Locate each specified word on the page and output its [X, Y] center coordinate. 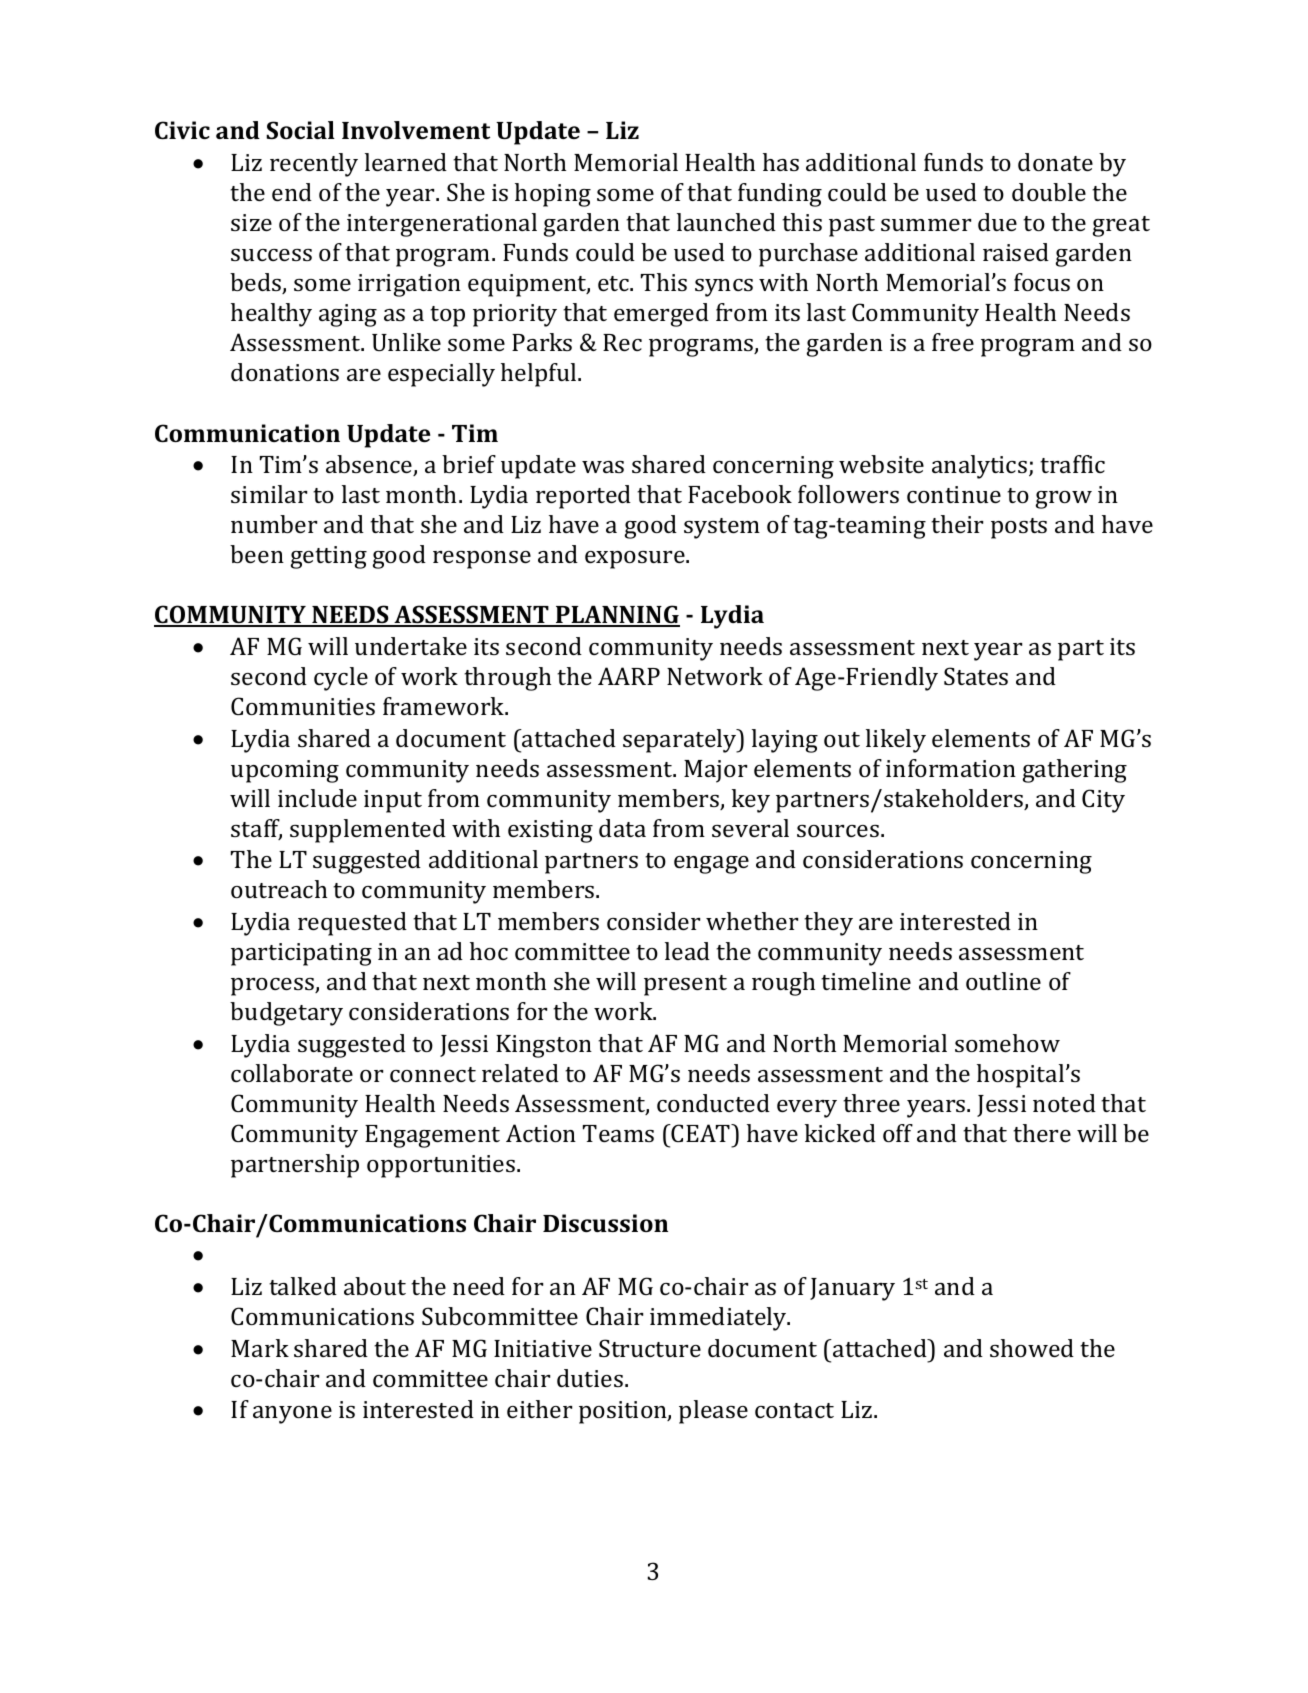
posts [1019, 528]
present [685, 985]
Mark [260, 1348]
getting [329, 557]
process [273, 987]
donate [1055, 162]
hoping [553, 195]
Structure [650, 1348]
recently [314, 165]
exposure [636, 560]
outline [1003, 981]
